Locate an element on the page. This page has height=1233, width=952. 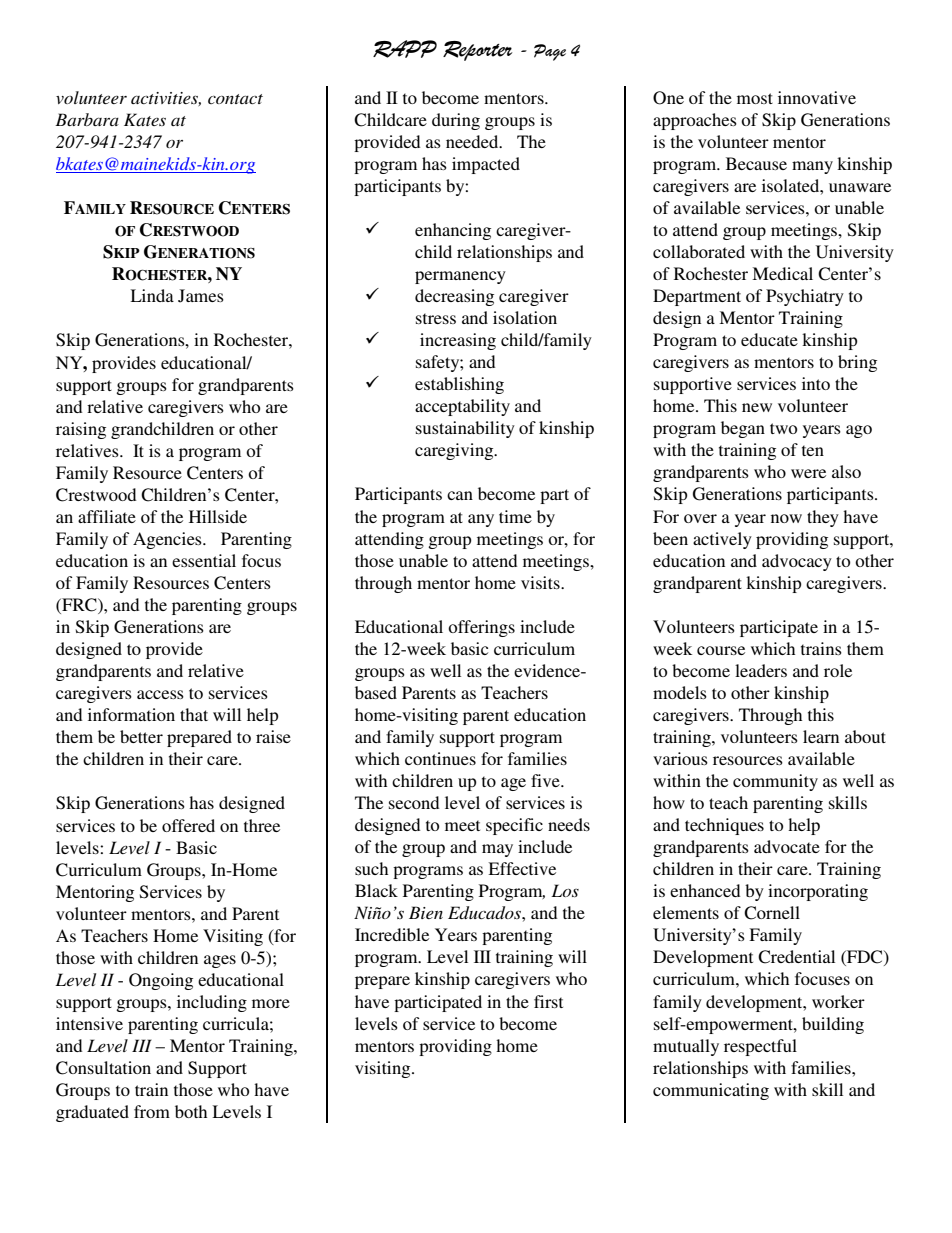
offered is located at coordinates (188, 825).
